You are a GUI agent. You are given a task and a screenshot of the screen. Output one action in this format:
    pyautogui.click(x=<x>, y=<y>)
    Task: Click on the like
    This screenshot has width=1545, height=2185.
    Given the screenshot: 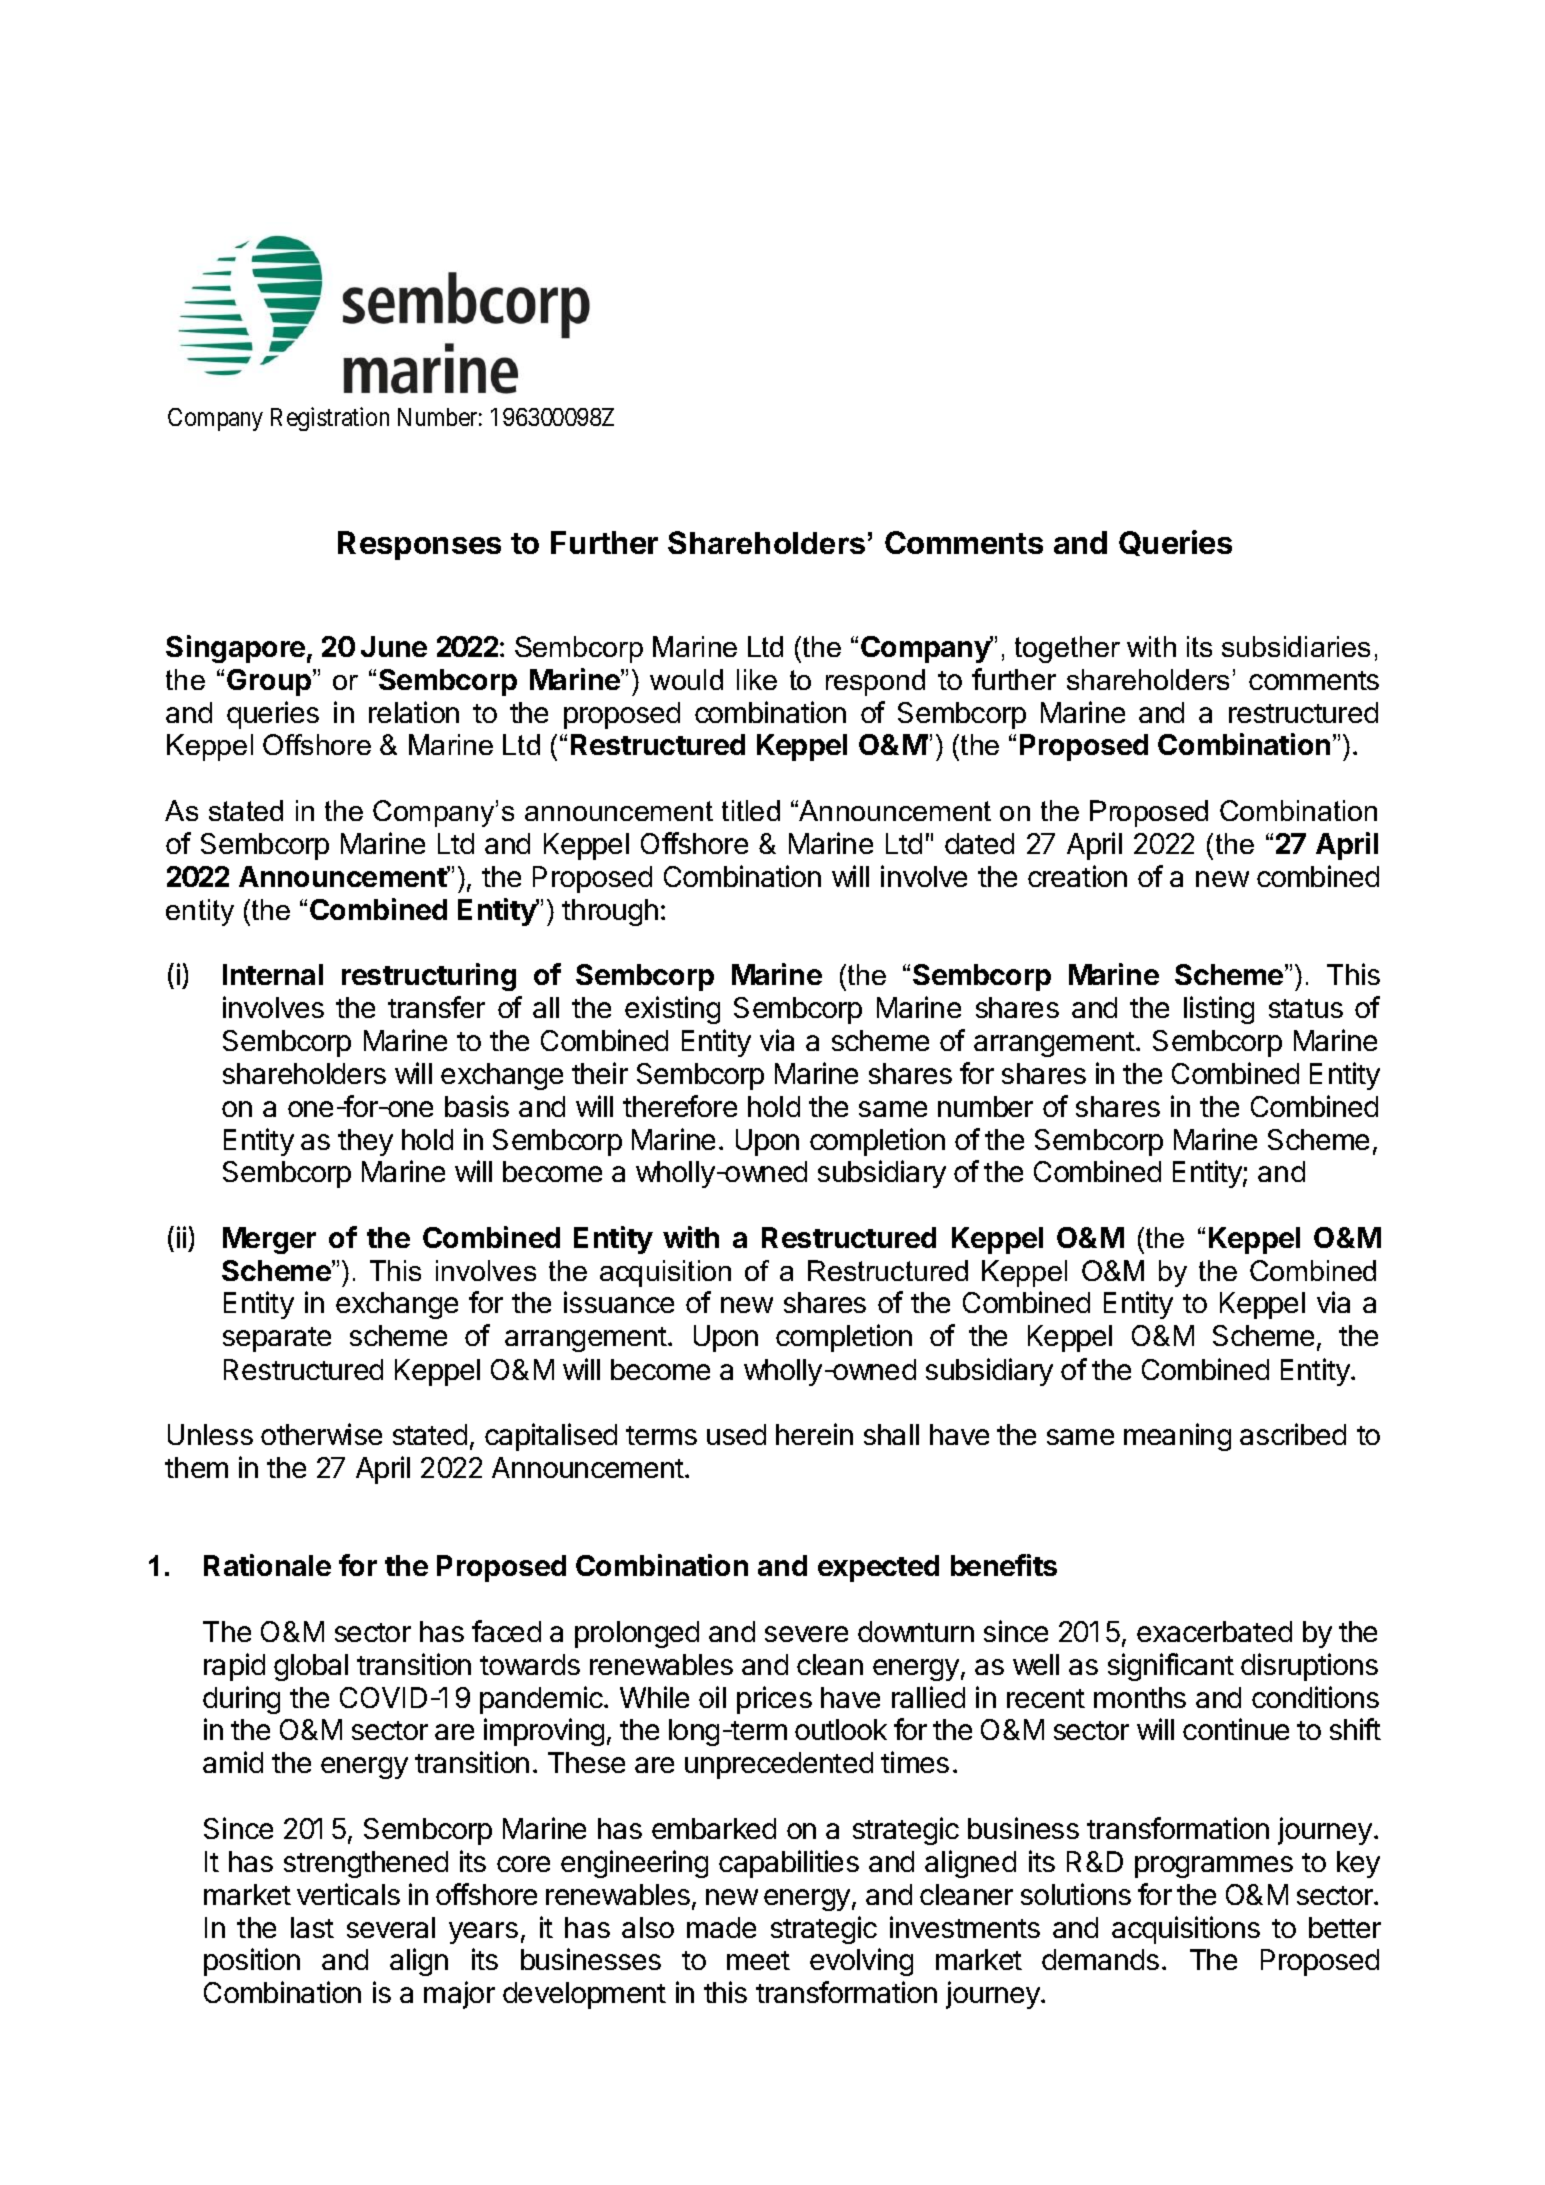 What is the action you would take?
    pyautogui.click(x=757, y=679)
